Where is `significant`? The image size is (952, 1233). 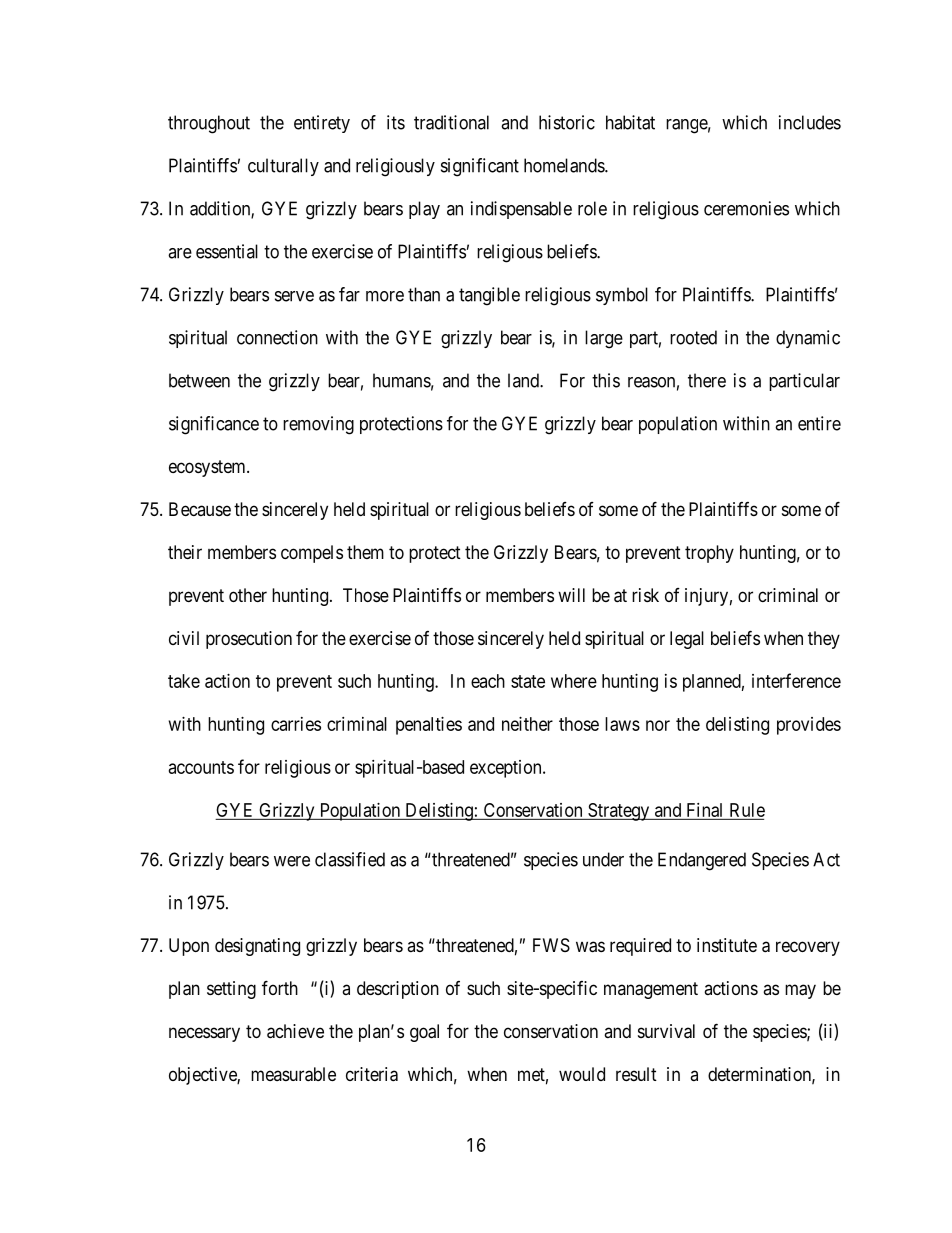
significant is located at coordinates (480, 167).
